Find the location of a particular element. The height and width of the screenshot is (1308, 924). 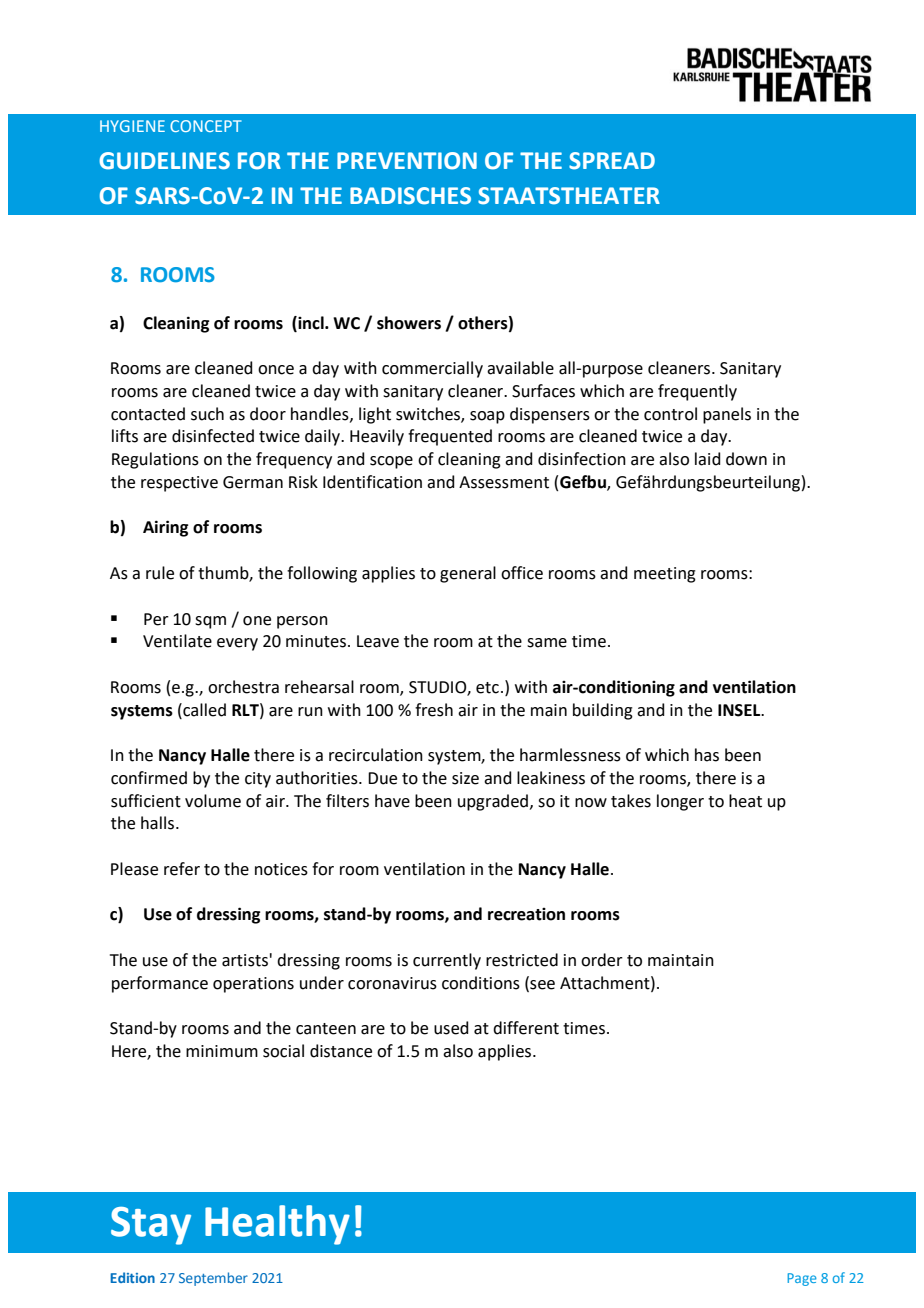

called is located at coordinates (203, 710).
